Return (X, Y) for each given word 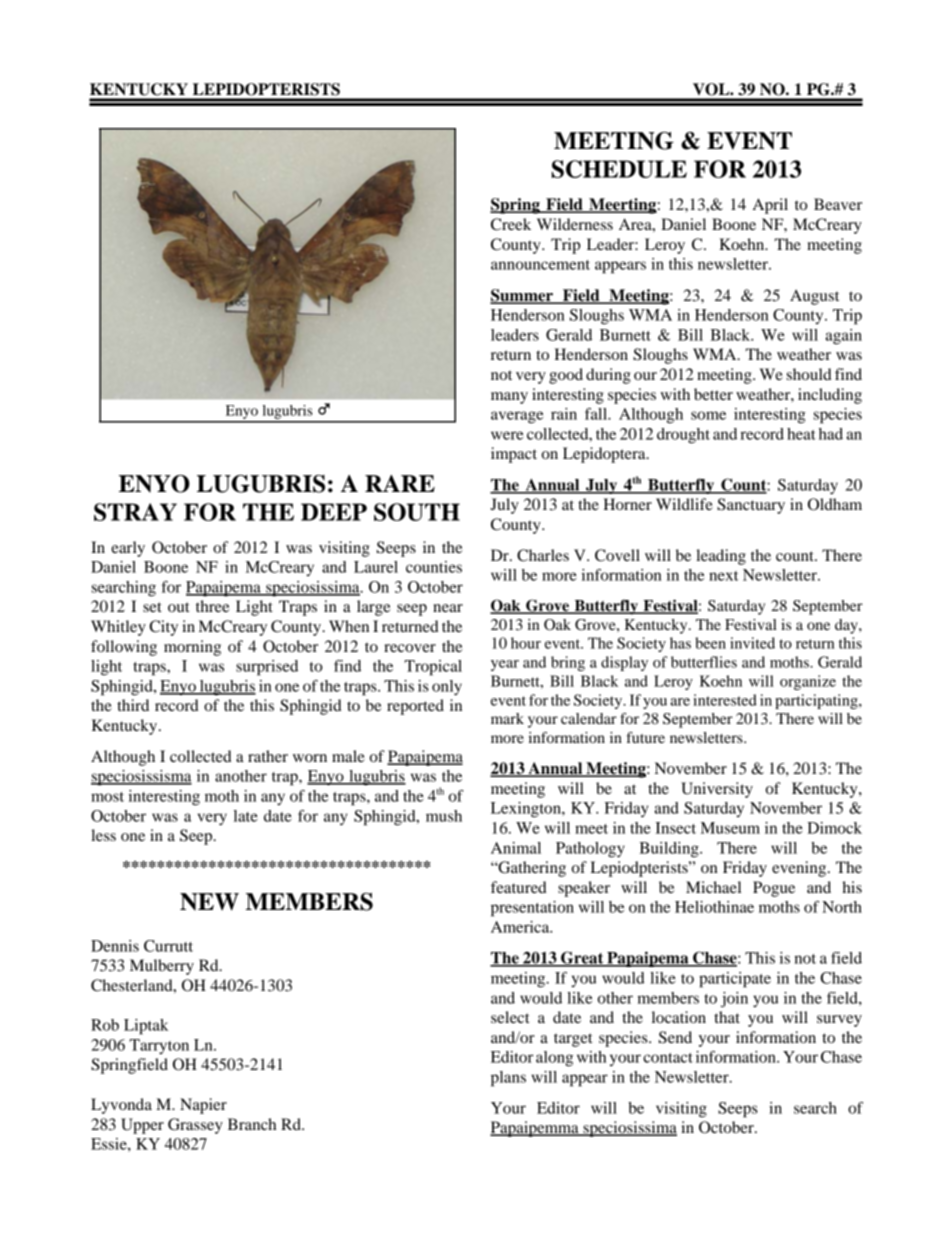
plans (508, 1079)
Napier (203, 1106)
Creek (511, 224)
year (505, 665)
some (708, 415)
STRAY (135, 512)
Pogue (774, 889)
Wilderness (575, 224)
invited (752, 643)
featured (519, 887)
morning (192, 648)
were (507, 435)
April (770, 206)
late (246, 816)
